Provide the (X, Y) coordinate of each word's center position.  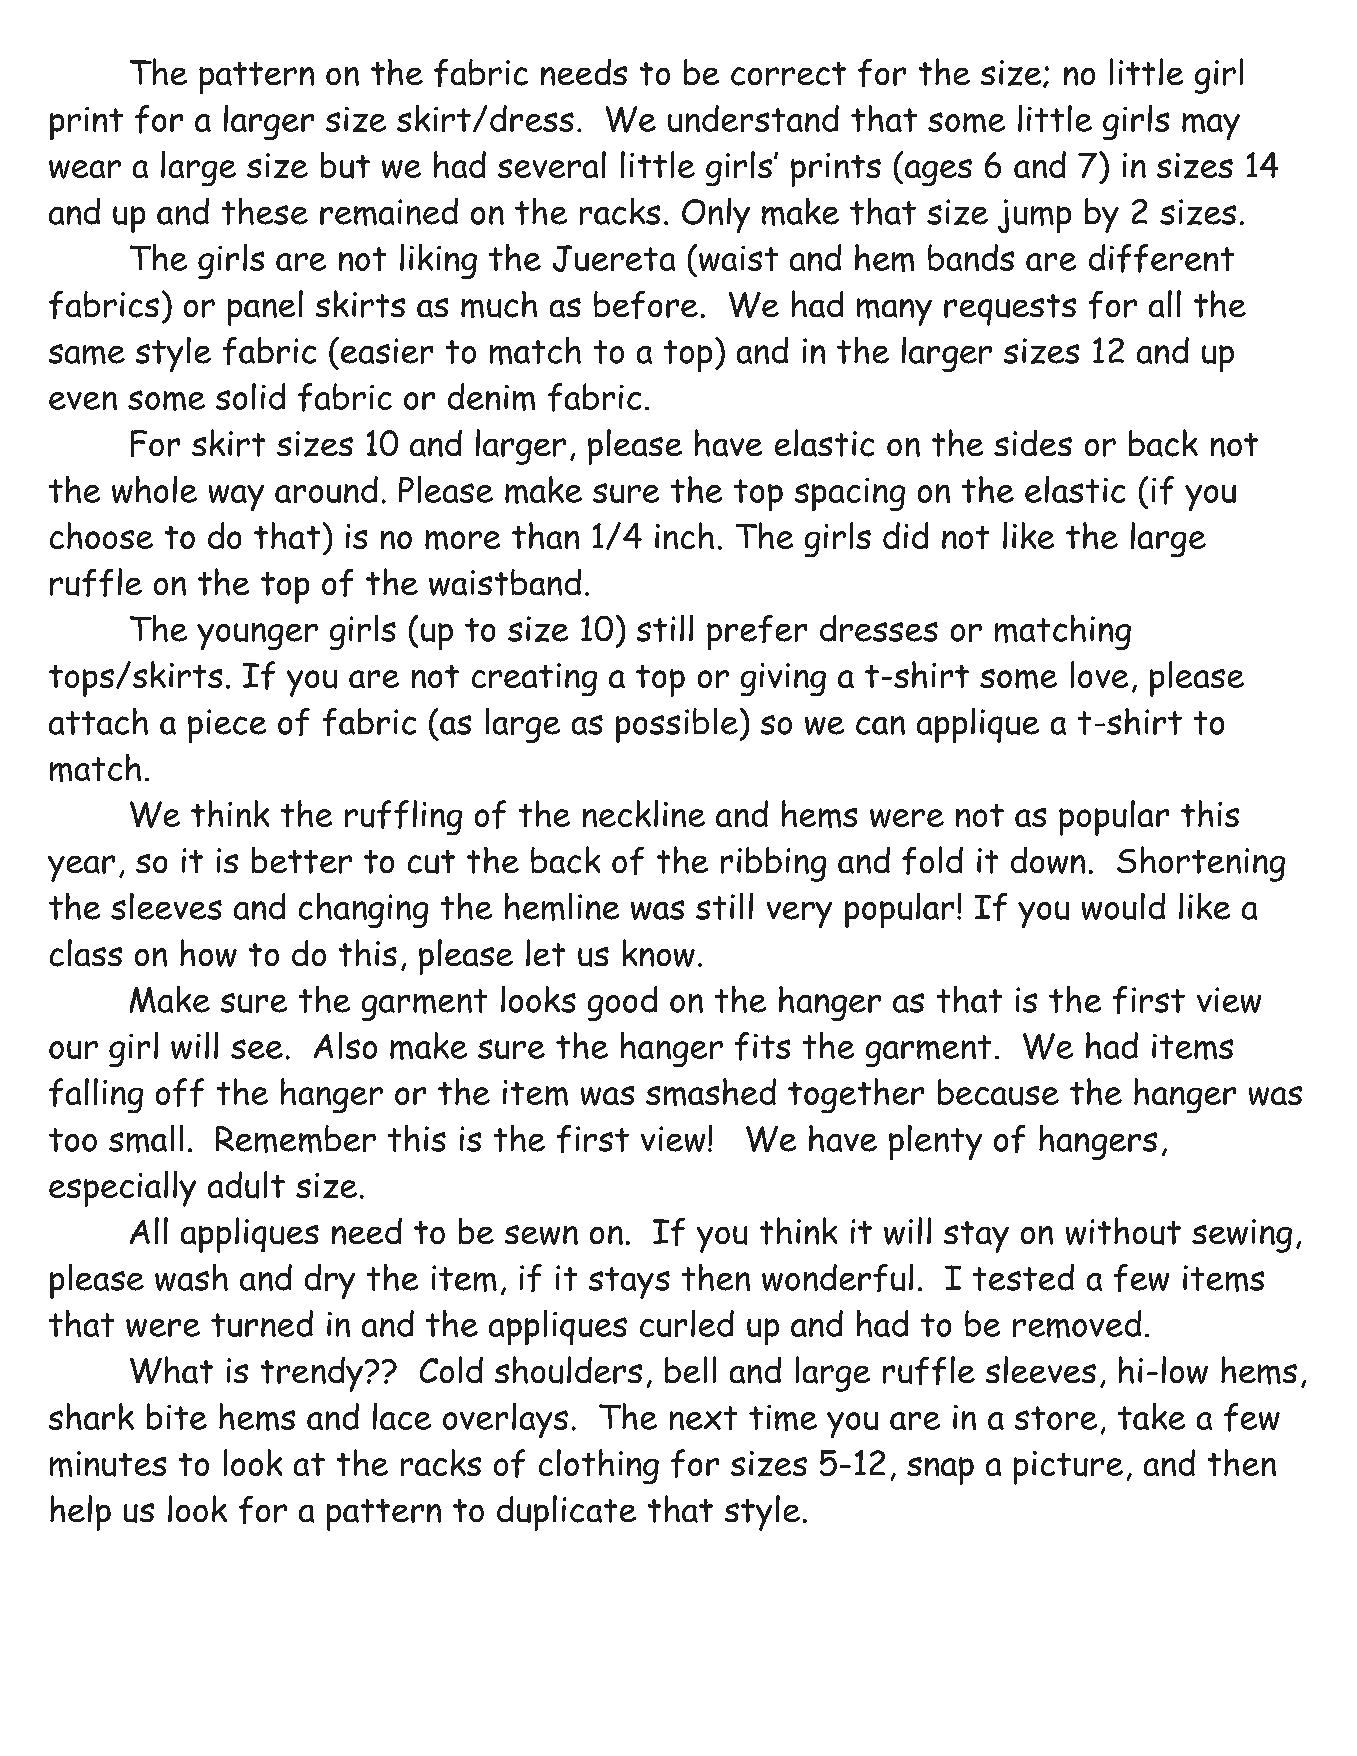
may (1211, 126)
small (146, 1139)
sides (1033, 443)
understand (753, 118)
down (1048, 860)
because (998, 1092)
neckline (644, 813)
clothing (599, 1466)
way (236, 498)
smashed (711, 1092)
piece (227, 726)
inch (684, 535)
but (345, 165)
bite (177, 1416)
